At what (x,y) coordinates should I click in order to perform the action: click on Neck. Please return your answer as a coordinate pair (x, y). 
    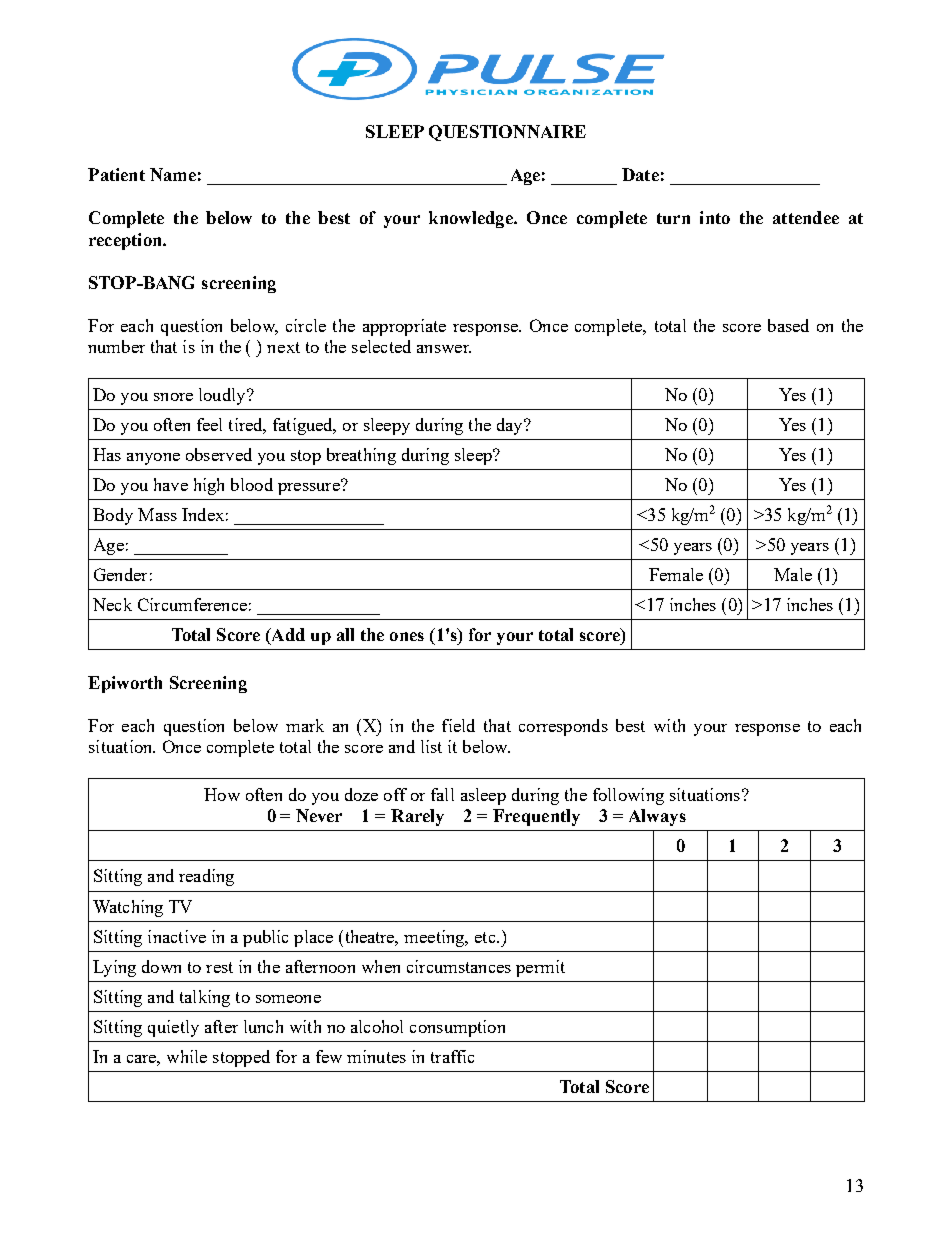
    Looking at the image, I should click on (112, 604).
